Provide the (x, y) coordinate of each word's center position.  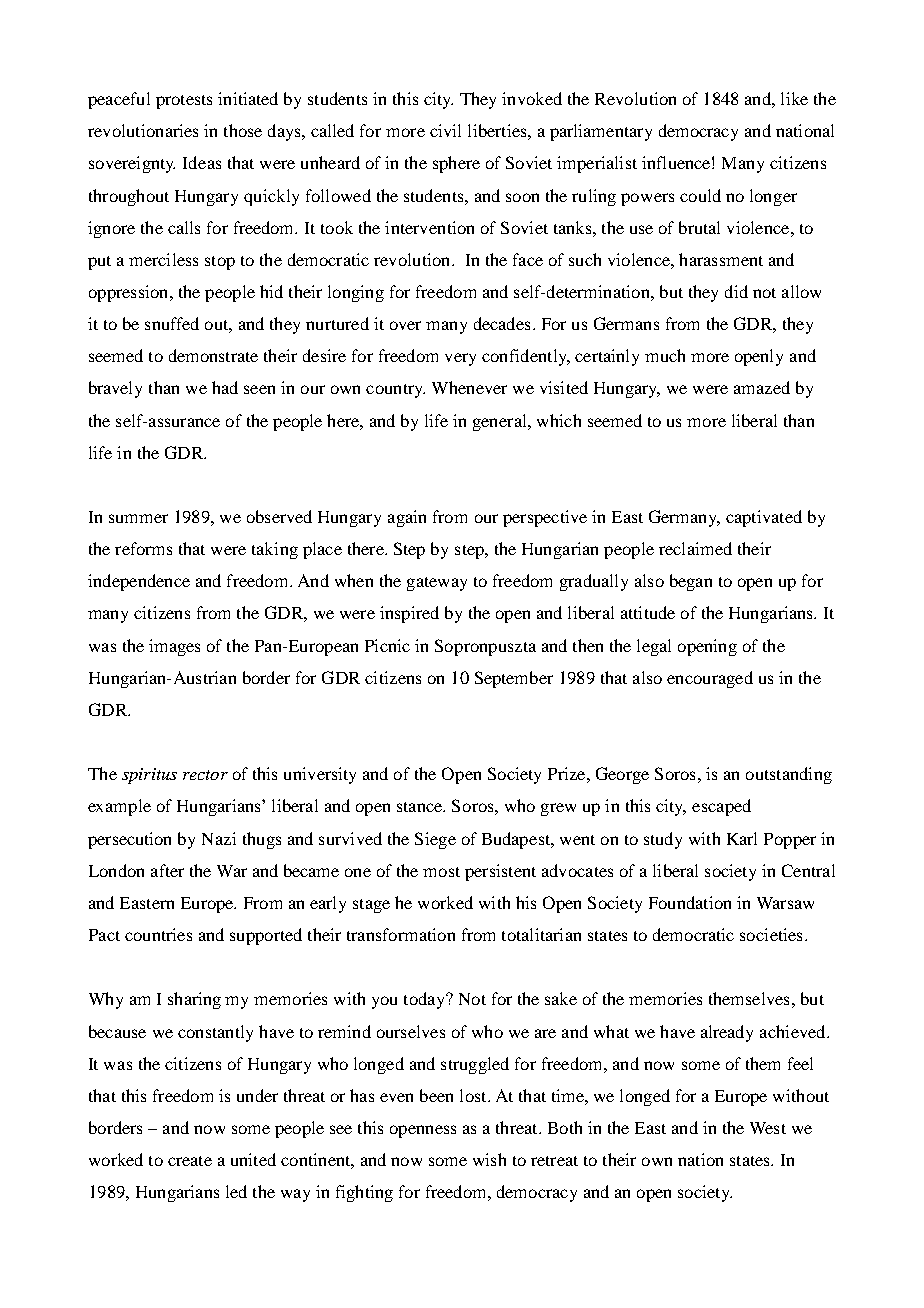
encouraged (710, 679)
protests (184, 102)
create (190, 1161)
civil (445, 130)
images (174, 647)
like (794, 98)
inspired (409, 614)
